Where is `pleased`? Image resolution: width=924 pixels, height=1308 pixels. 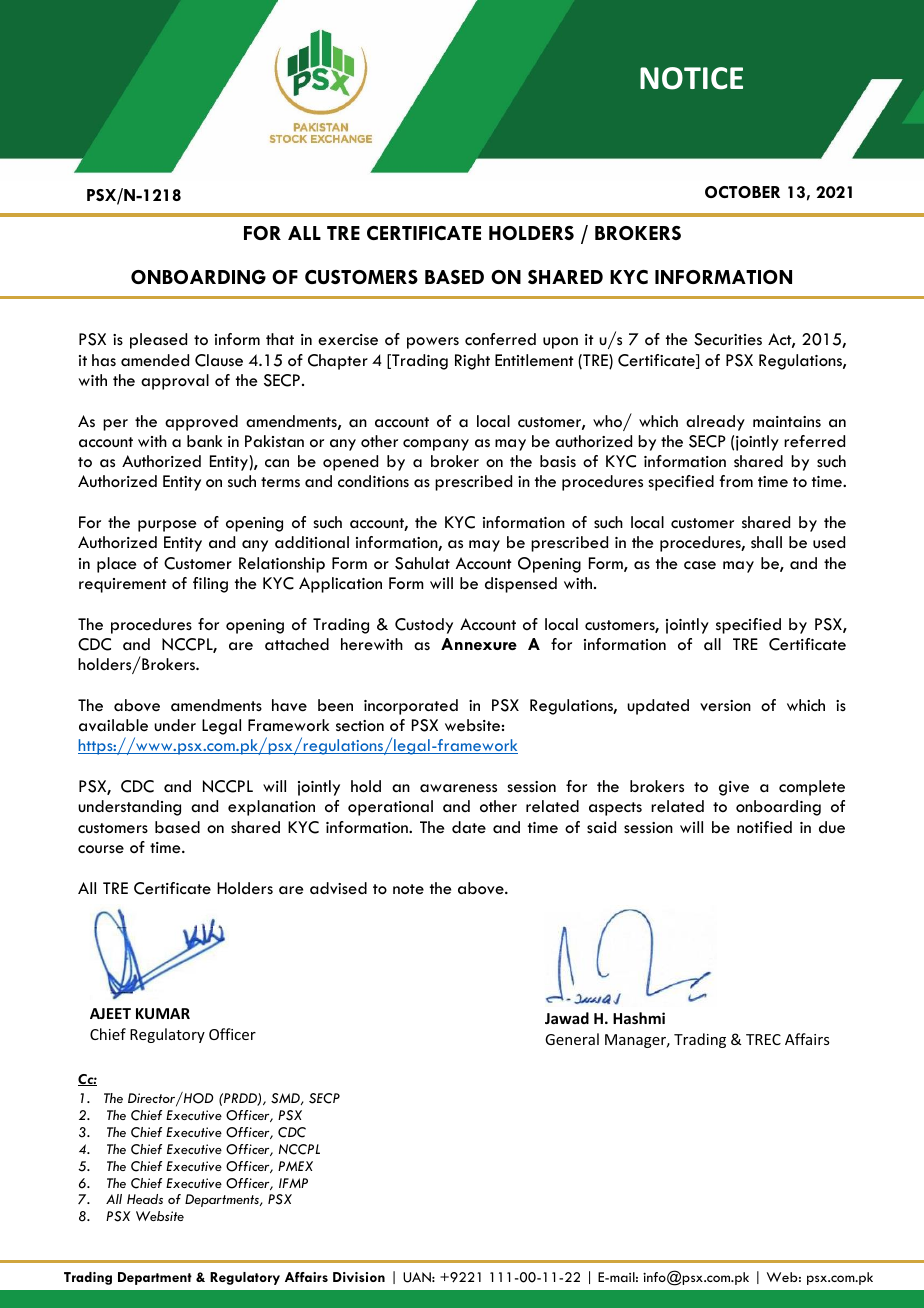 pleased is located at coordinates (158, 341).
